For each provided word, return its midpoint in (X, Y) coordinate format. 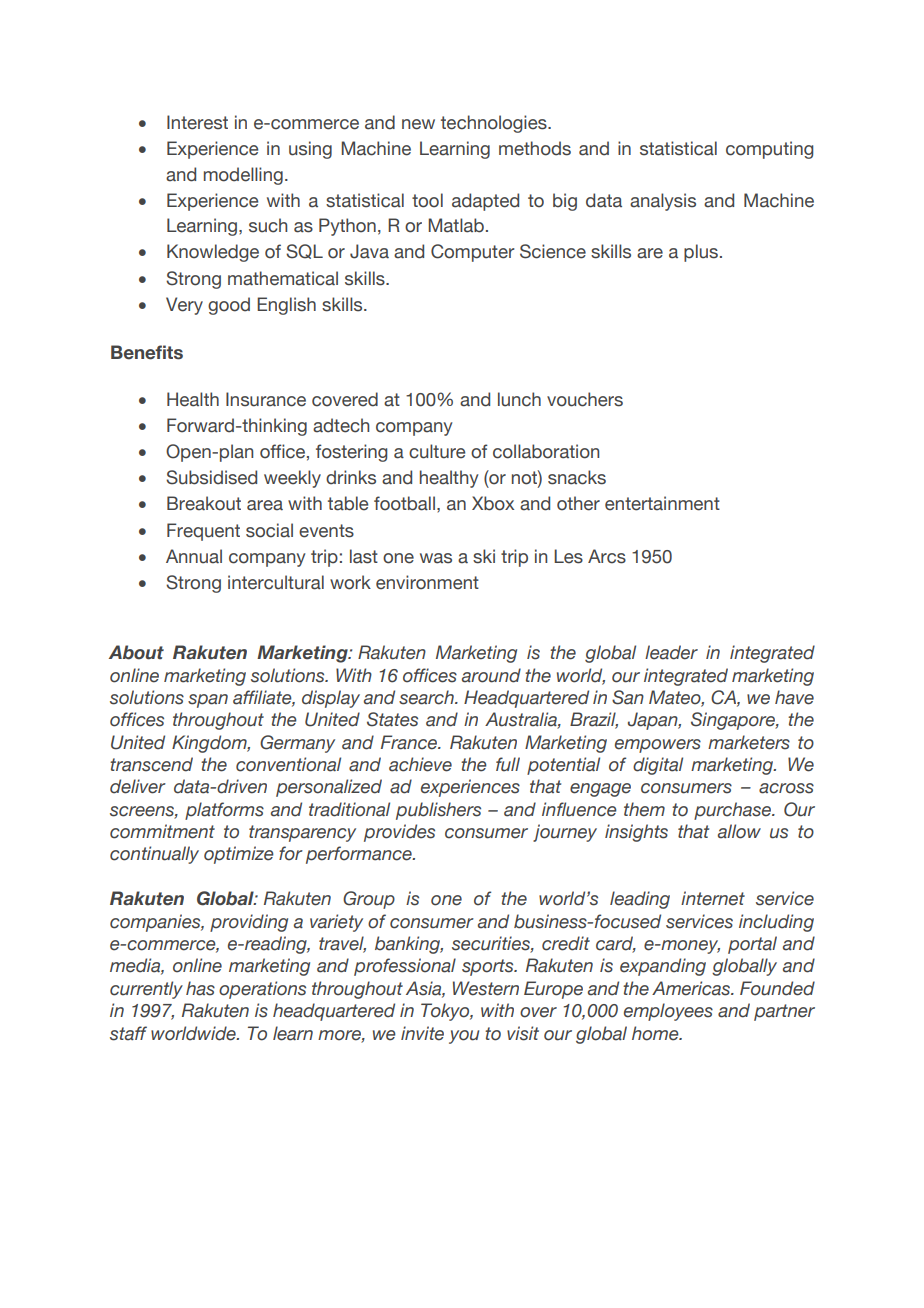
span (208, 701)
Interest (197, 122)
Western (486, 988)
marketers (749, 742)
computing (769, 150)
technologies (495, 124)
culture (437, 451)
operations (262, 990)
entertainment (662, 503)
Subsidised (211, 477)
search (427, 697)
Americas (692, 988)
